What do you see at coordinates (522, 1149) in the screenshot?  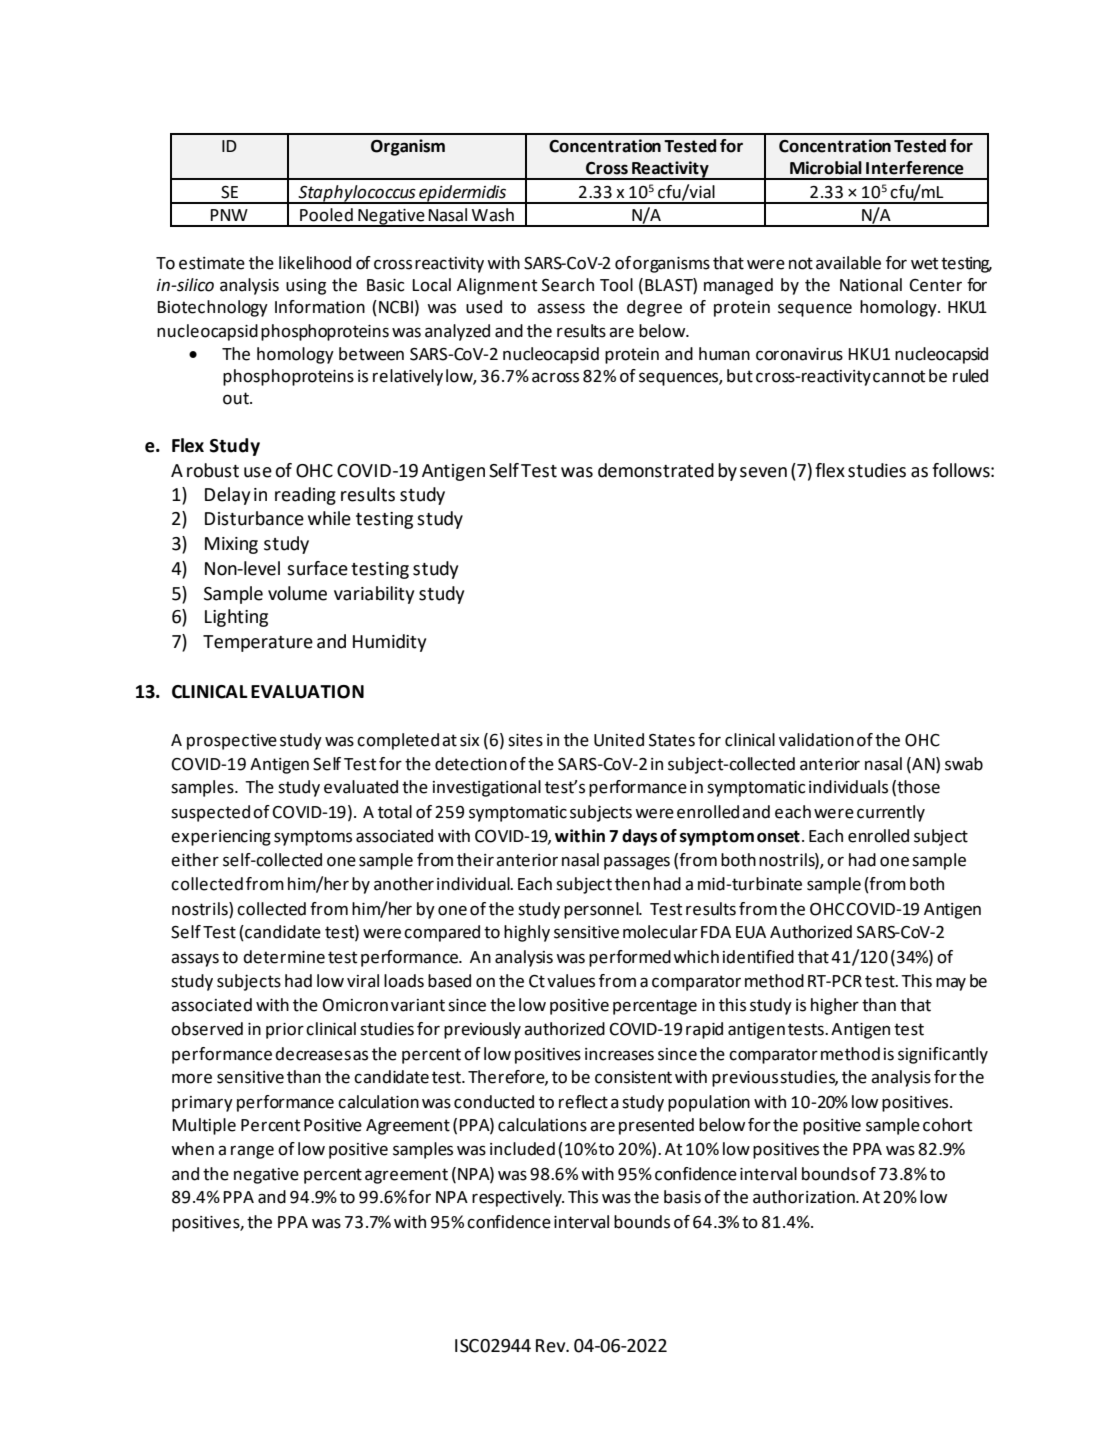 I see `included` at bounding box center [522, 1149].
